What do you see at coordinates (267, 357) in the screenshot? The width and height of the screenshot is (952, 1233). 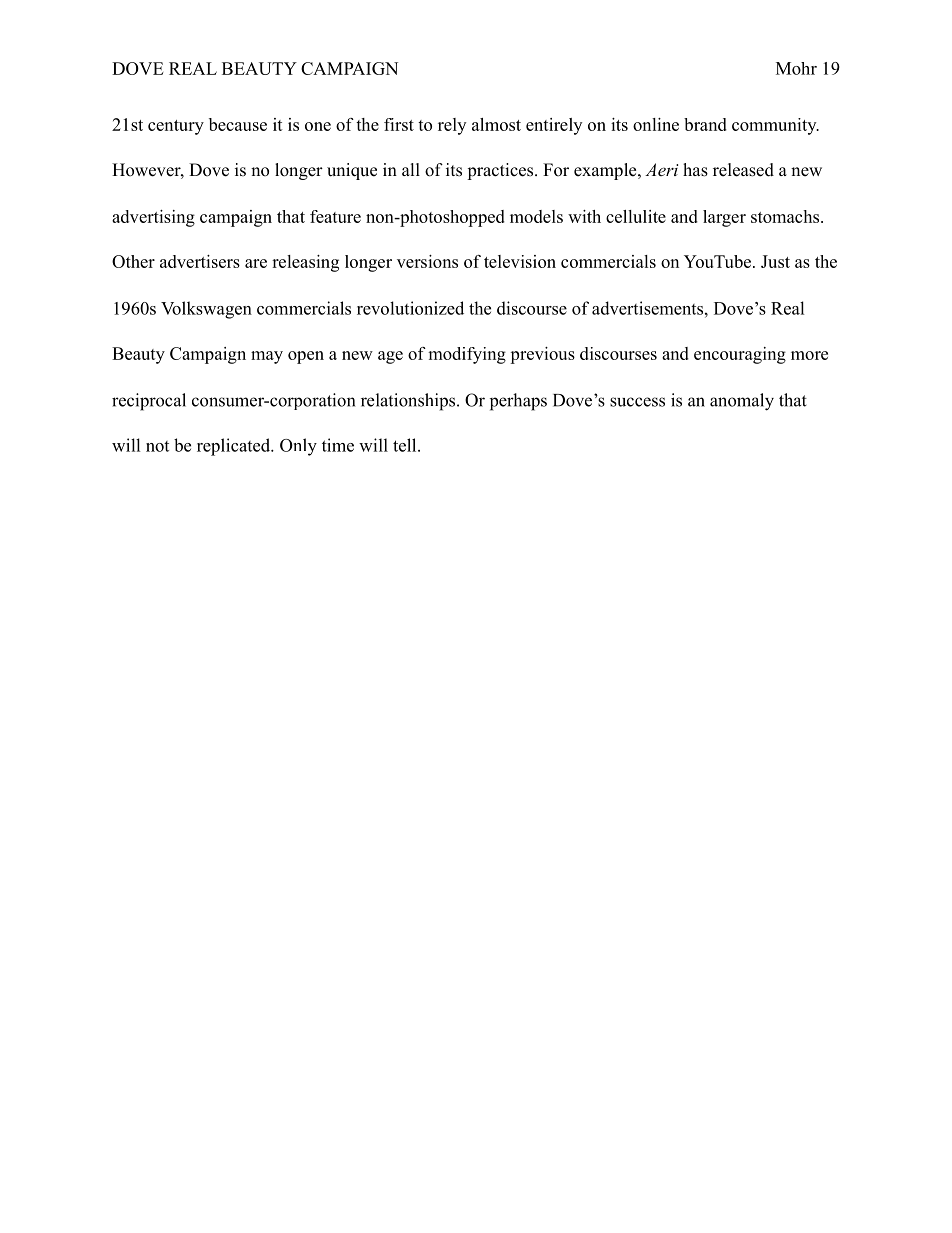 I see `may` at bounding box center [267, 357].
